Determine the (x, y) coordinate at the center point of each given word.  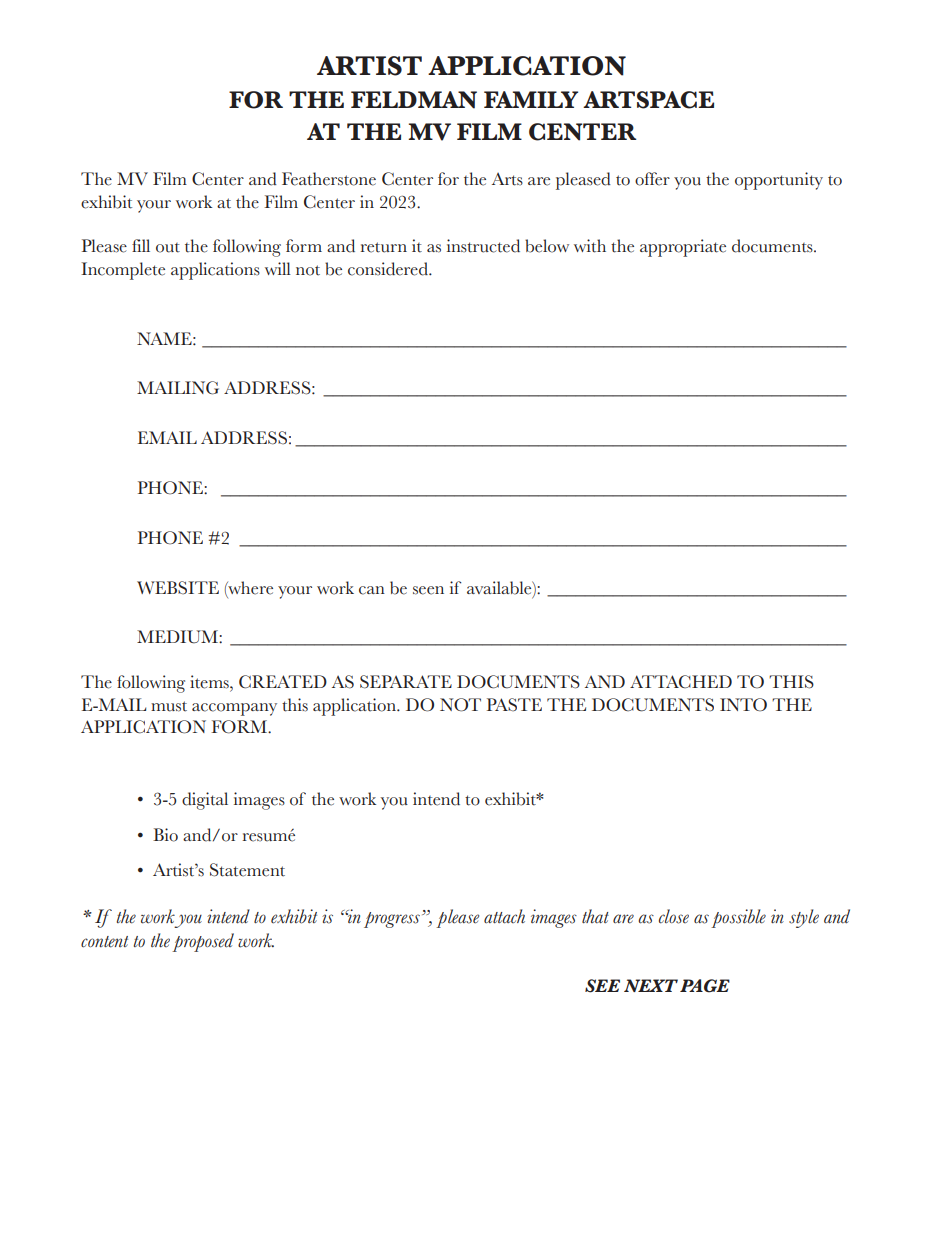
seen (428, 590)
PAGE (705, 986)
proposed (203, 942)
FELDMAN (414, 100)
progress (392, 920)
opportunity (779, 181)
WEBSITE (178, 588)
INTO (743, 705)
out (168, 248)
